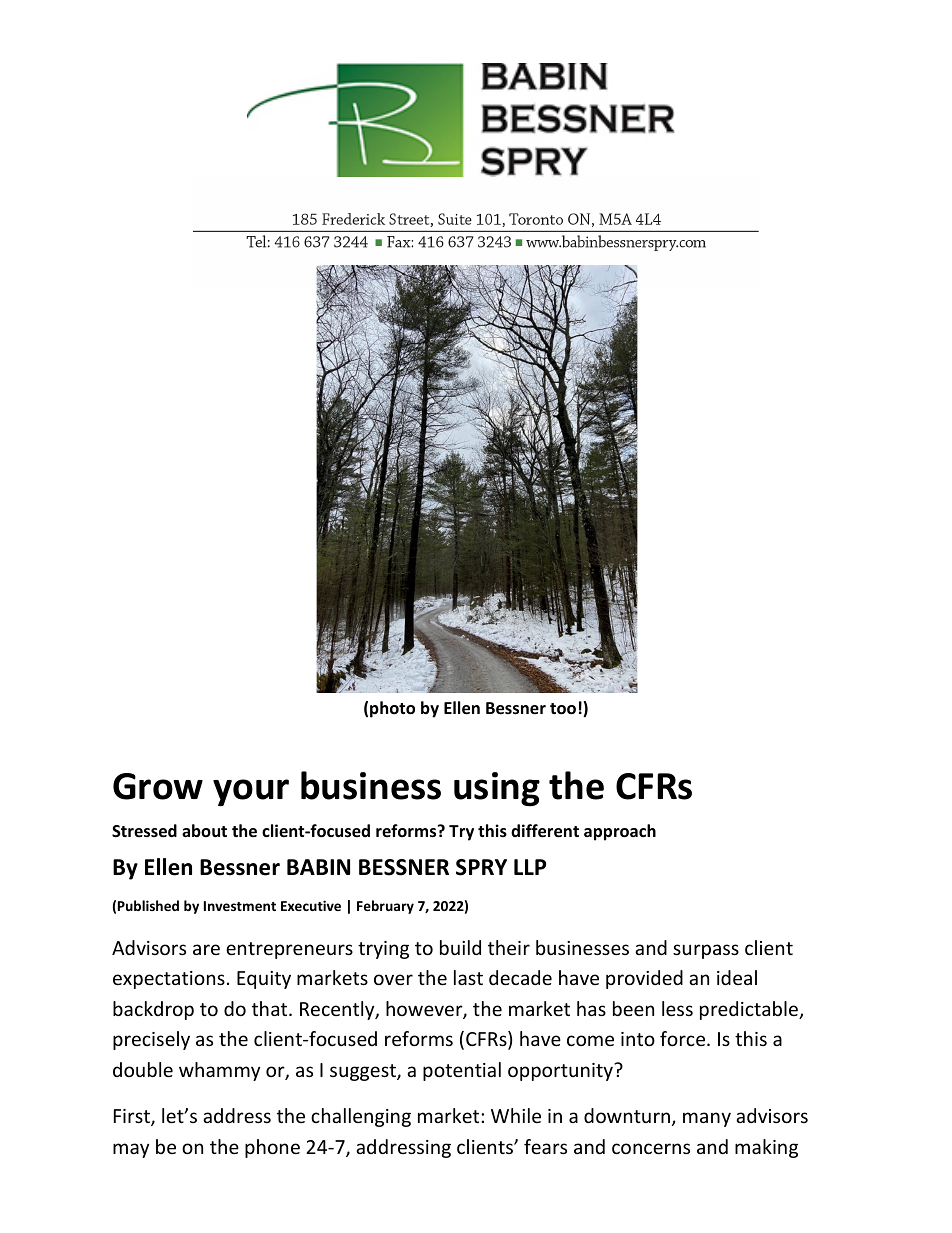 This document has width=952, height=1233. I want to click on build, so click(460, 947).
